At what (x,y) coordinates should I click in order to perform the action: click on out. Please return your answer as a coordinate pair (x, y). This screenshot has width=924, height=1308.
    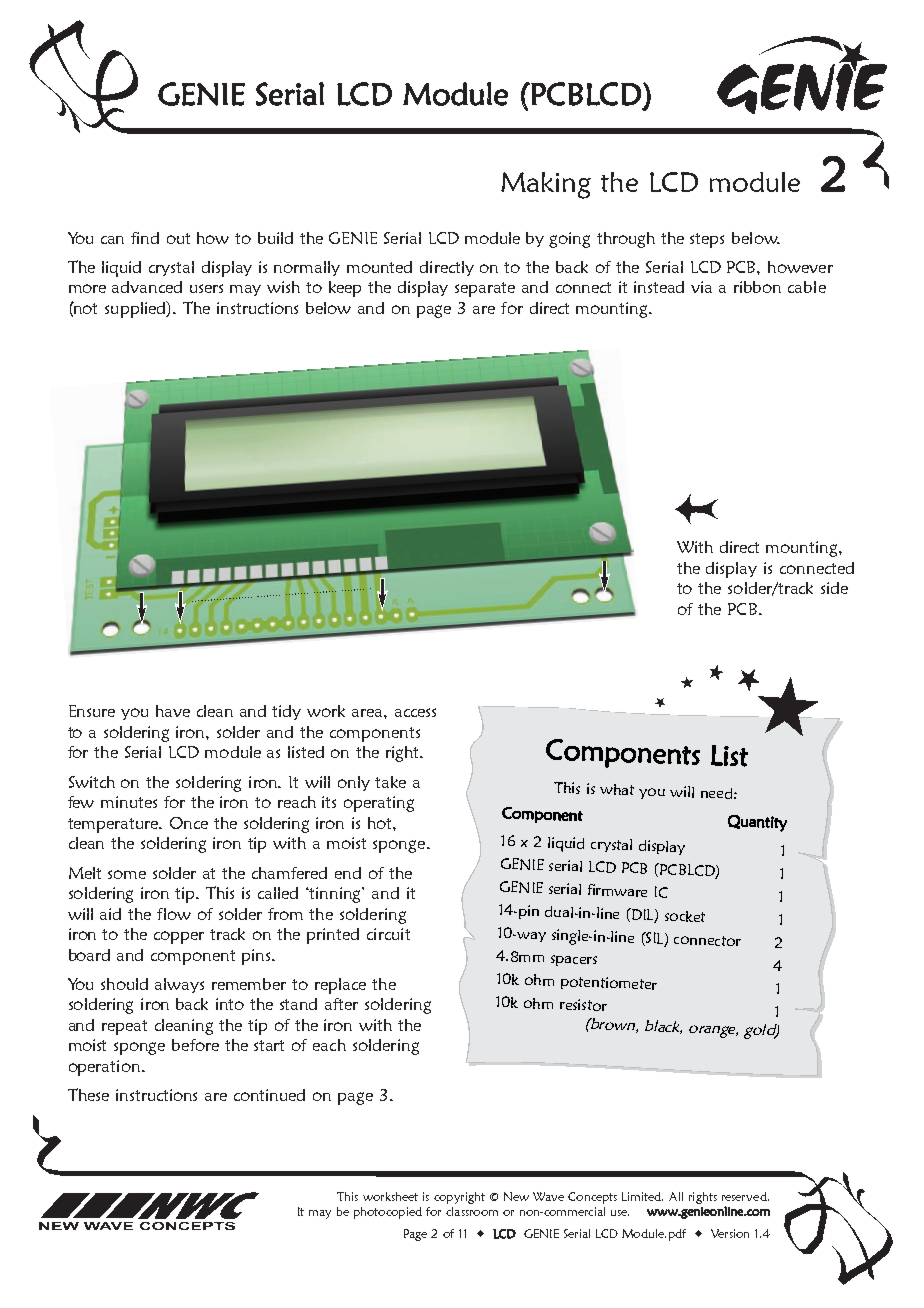
    Looking at the image, I should click on (178, 238).
